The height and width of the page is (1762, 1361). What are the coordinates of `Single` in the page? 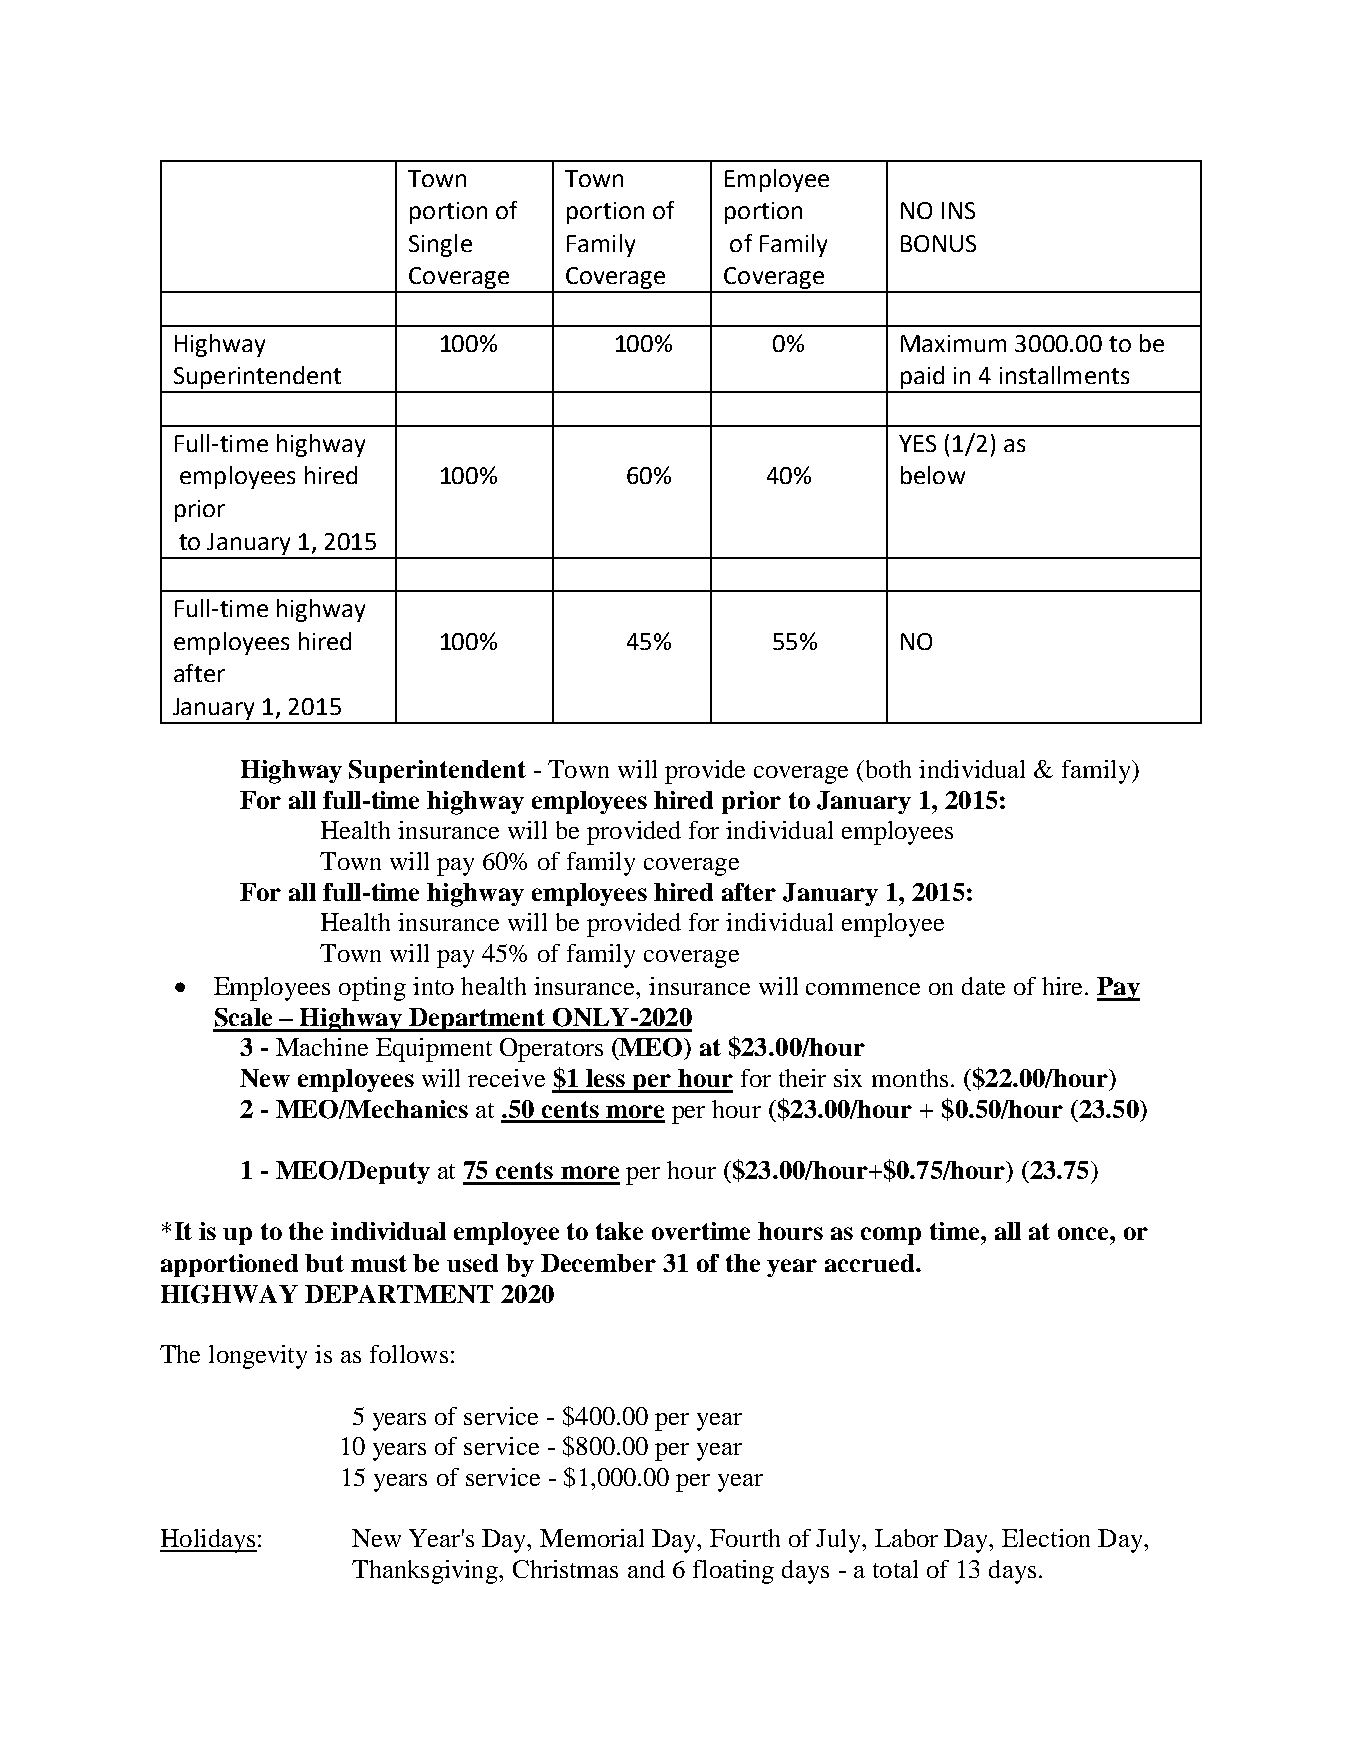 It's located at (440, 245).
